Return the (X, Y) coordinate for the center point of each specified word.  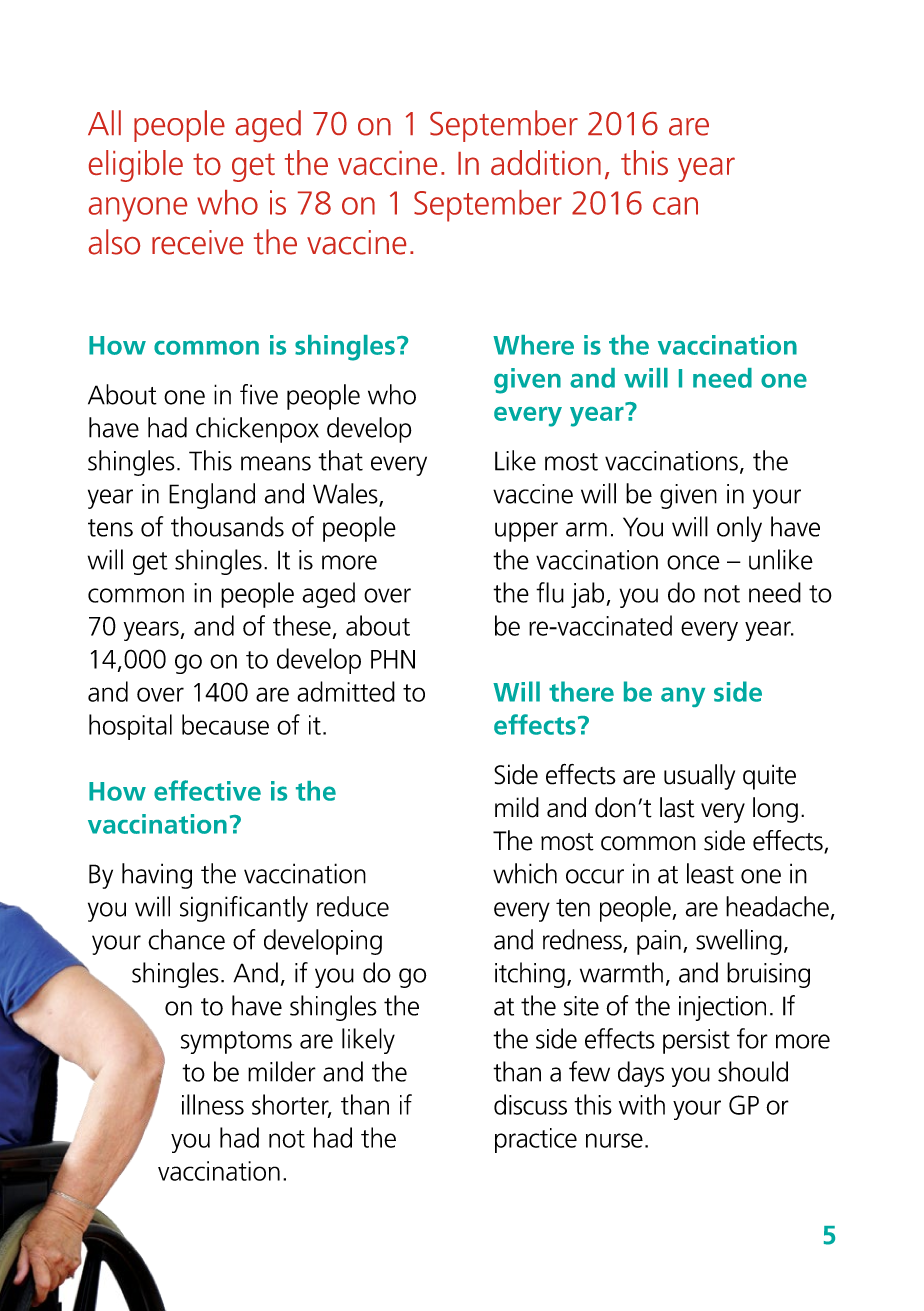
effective (207, 790)
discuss (530, 1104)
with (642, 1104)
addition (546, 162)
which (525, 873)
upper (526, 532)
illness (213, 1104)
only (739, 529)
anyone (138, 209)
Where (533, 345)
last (677, 807)
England (212, 496)
